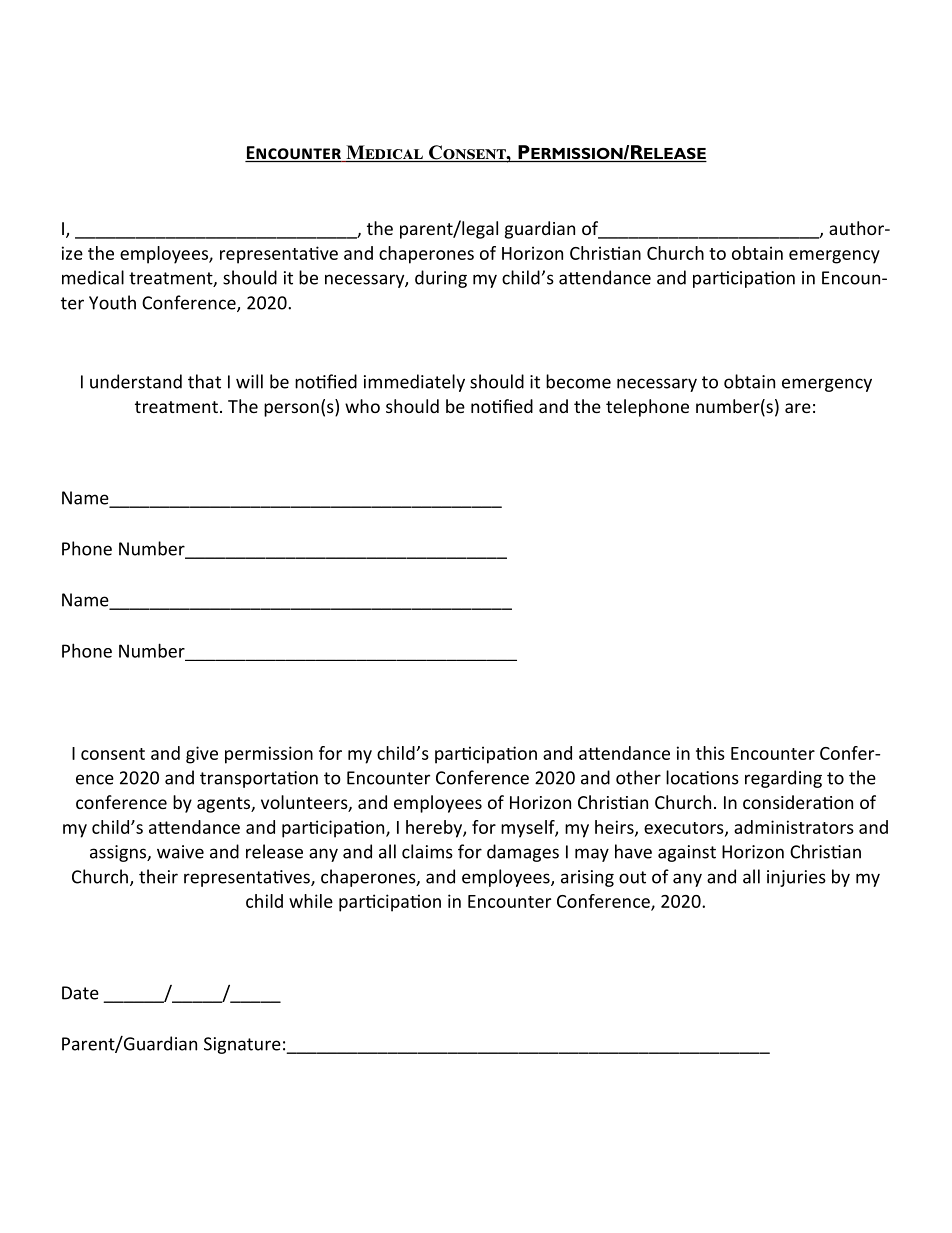  I want to click on Date, so click(80, 993).
